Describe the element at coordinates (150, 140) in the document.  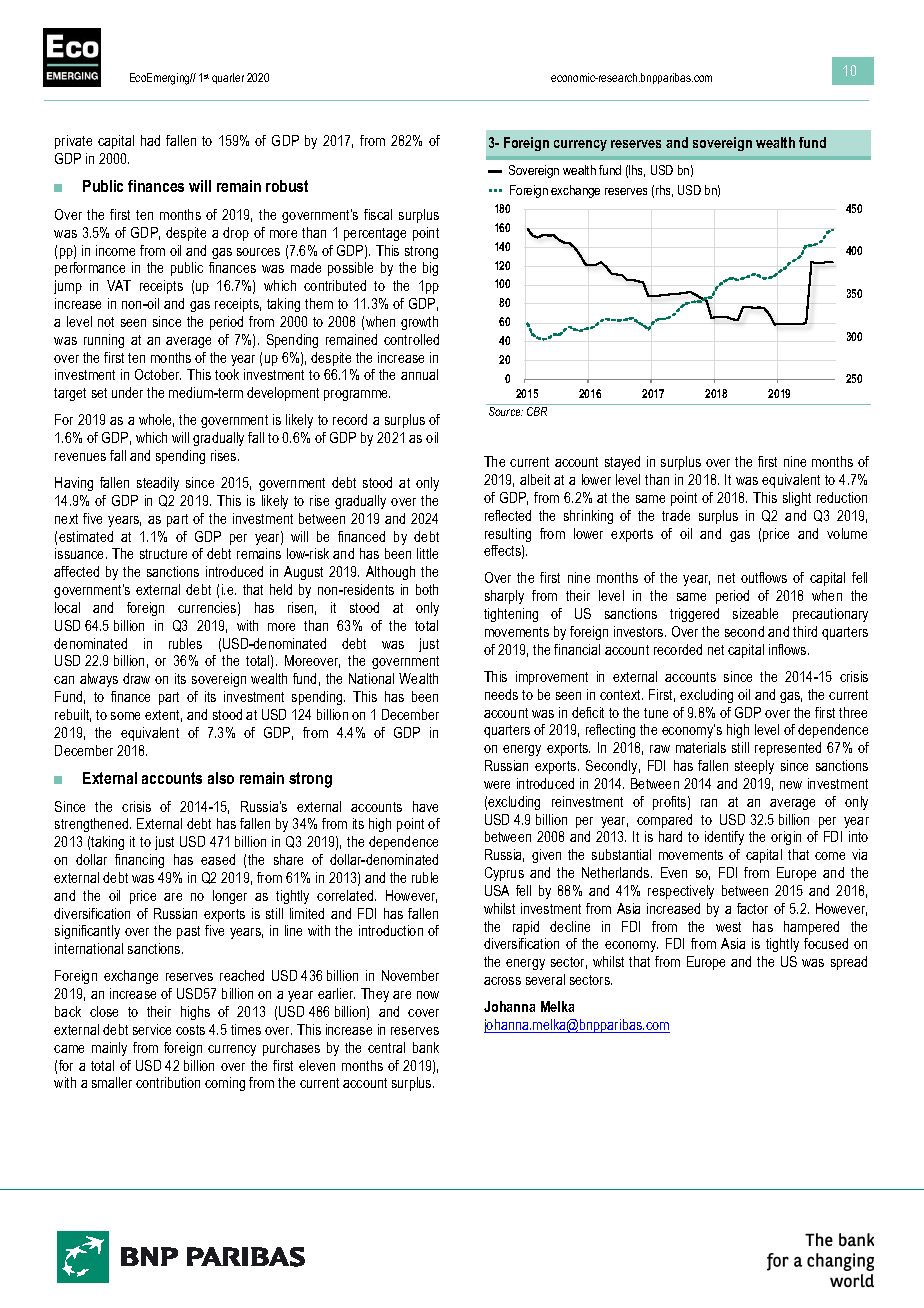
I see `had` at that location.
